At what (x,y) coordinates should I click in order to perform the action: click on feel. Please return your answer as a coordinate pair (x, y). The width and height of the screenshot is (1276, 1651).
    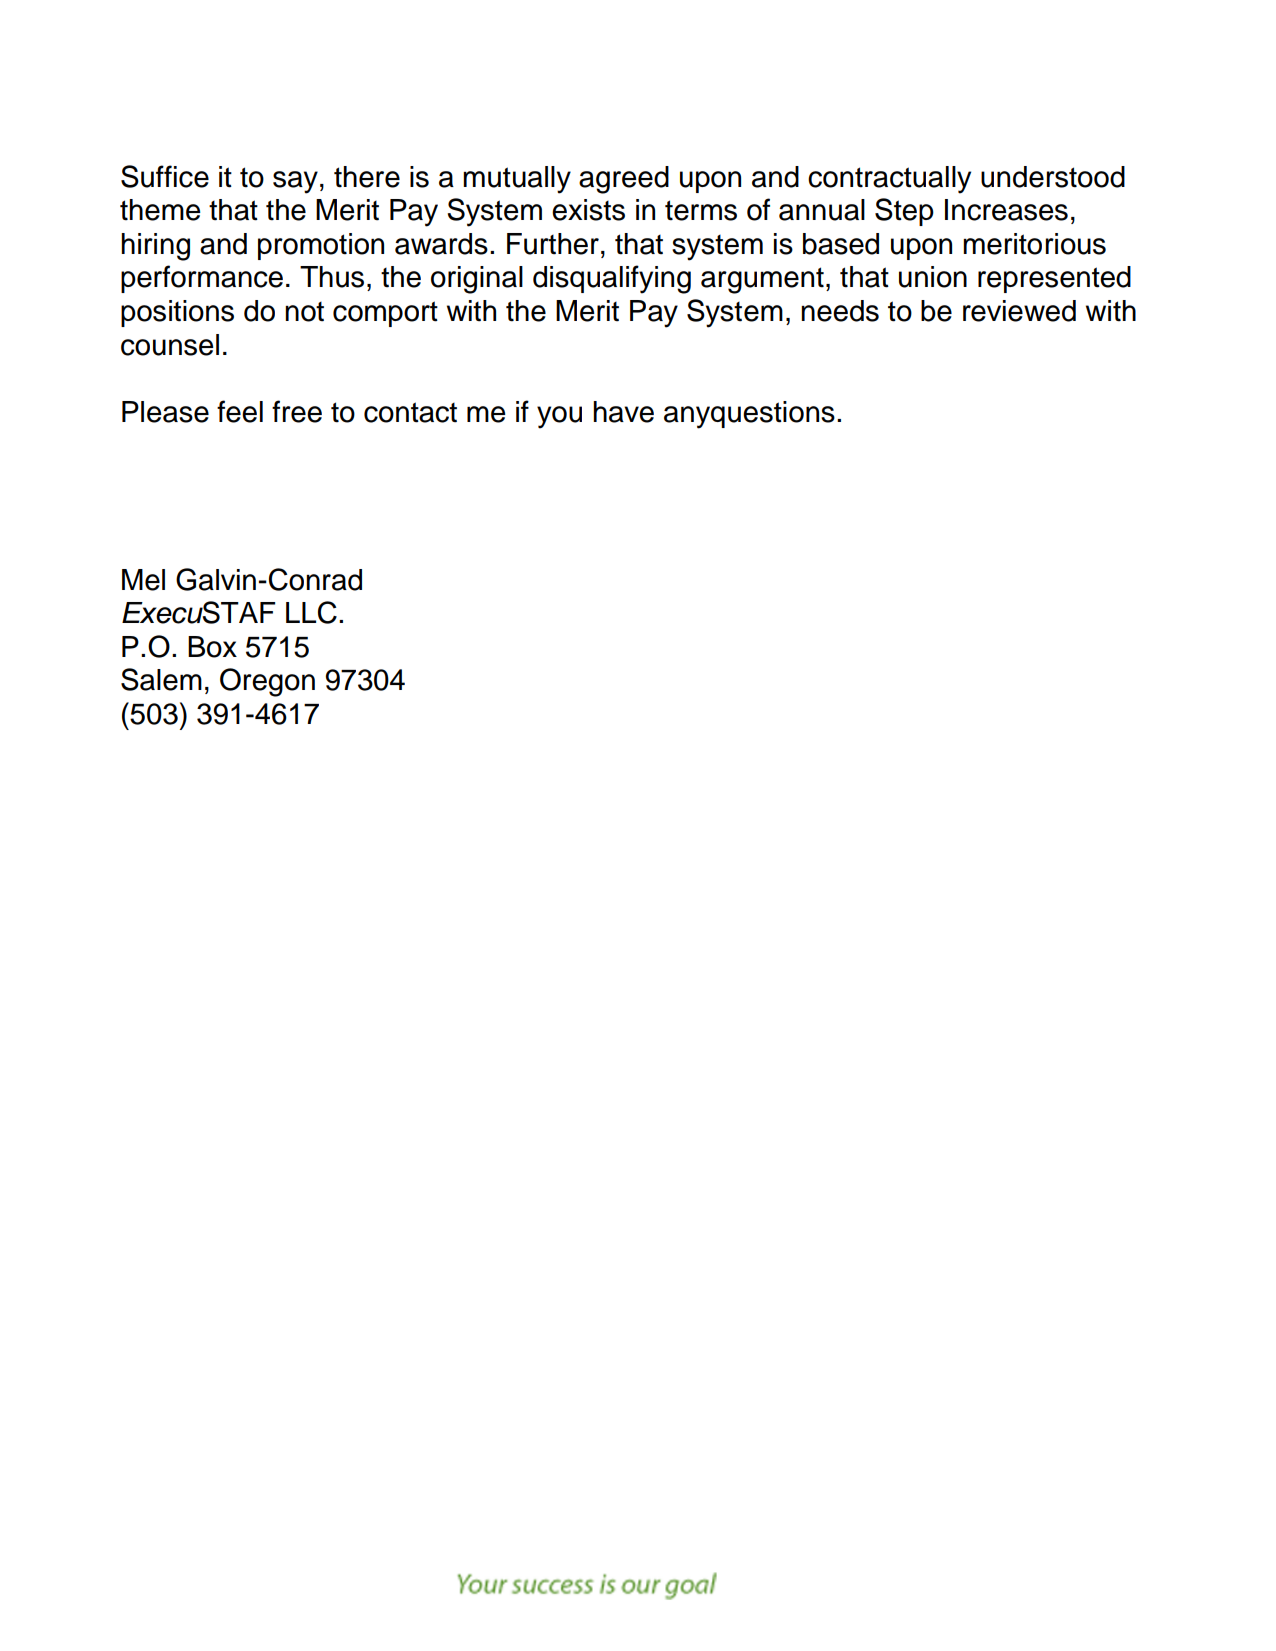
    Looking at the image, I should click on (240, 411).
